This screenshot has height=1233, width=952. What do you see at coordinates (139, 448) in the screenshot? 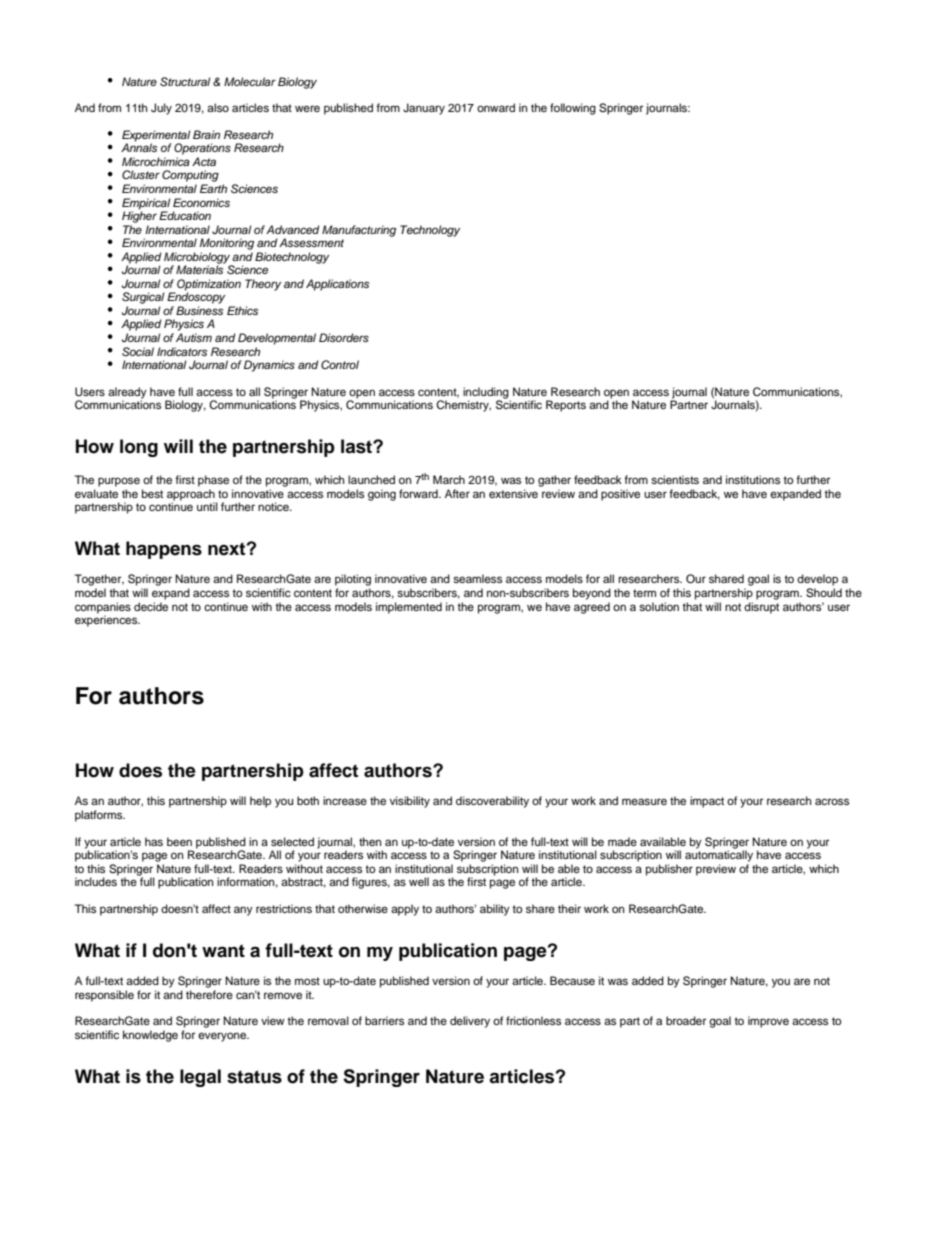
I see `long` at bounding box center [139, 448].
